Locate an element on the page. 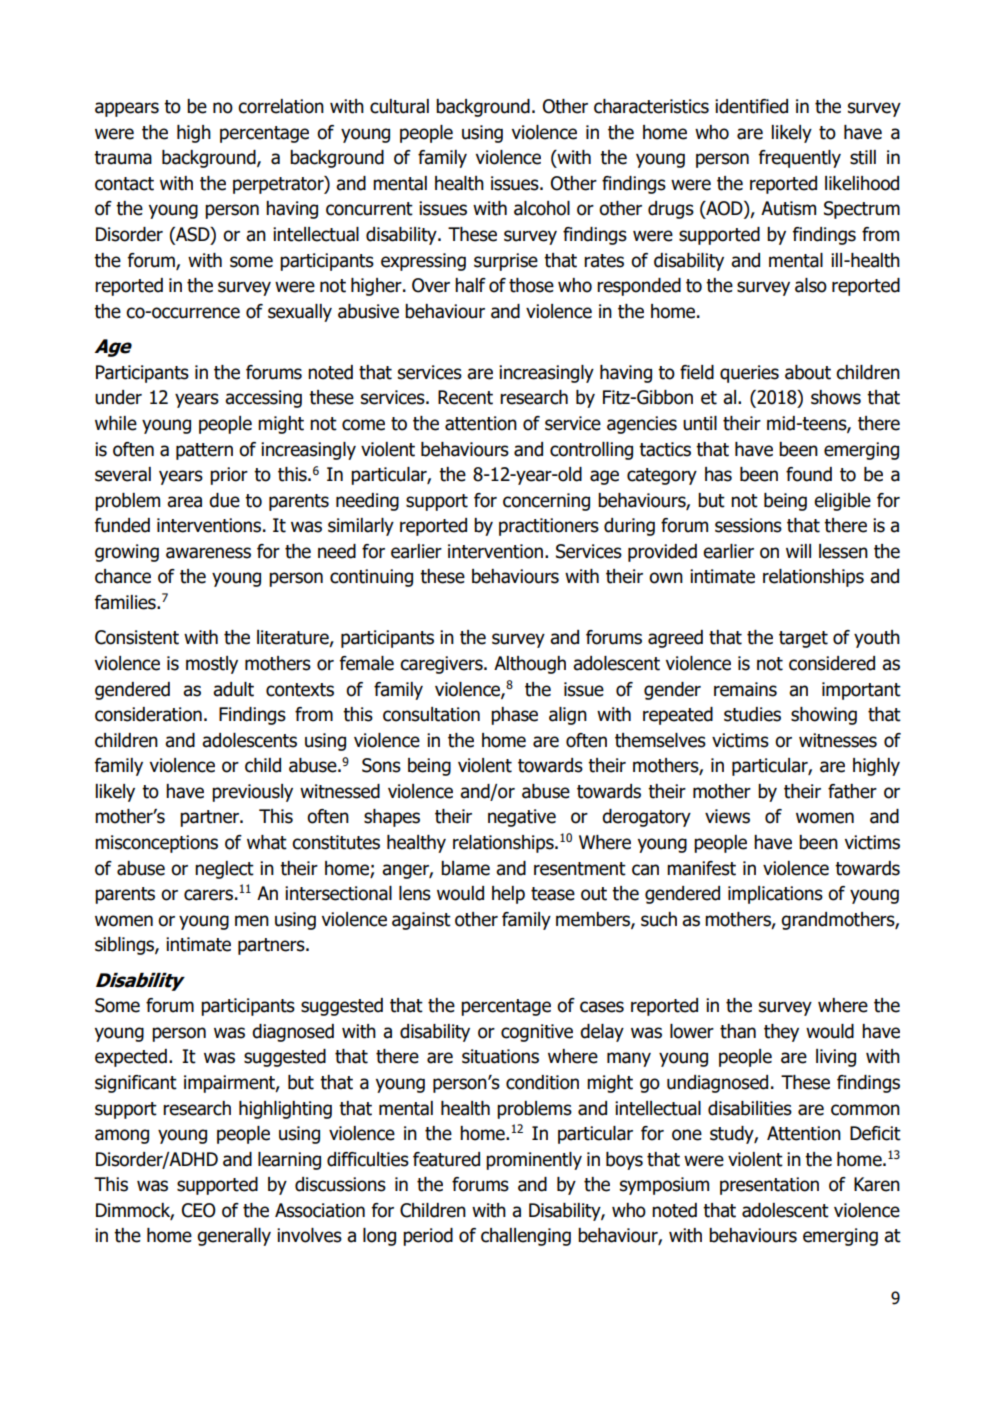 The image size is (995, 1409). challenging is located at coordinates (526, 1237).
